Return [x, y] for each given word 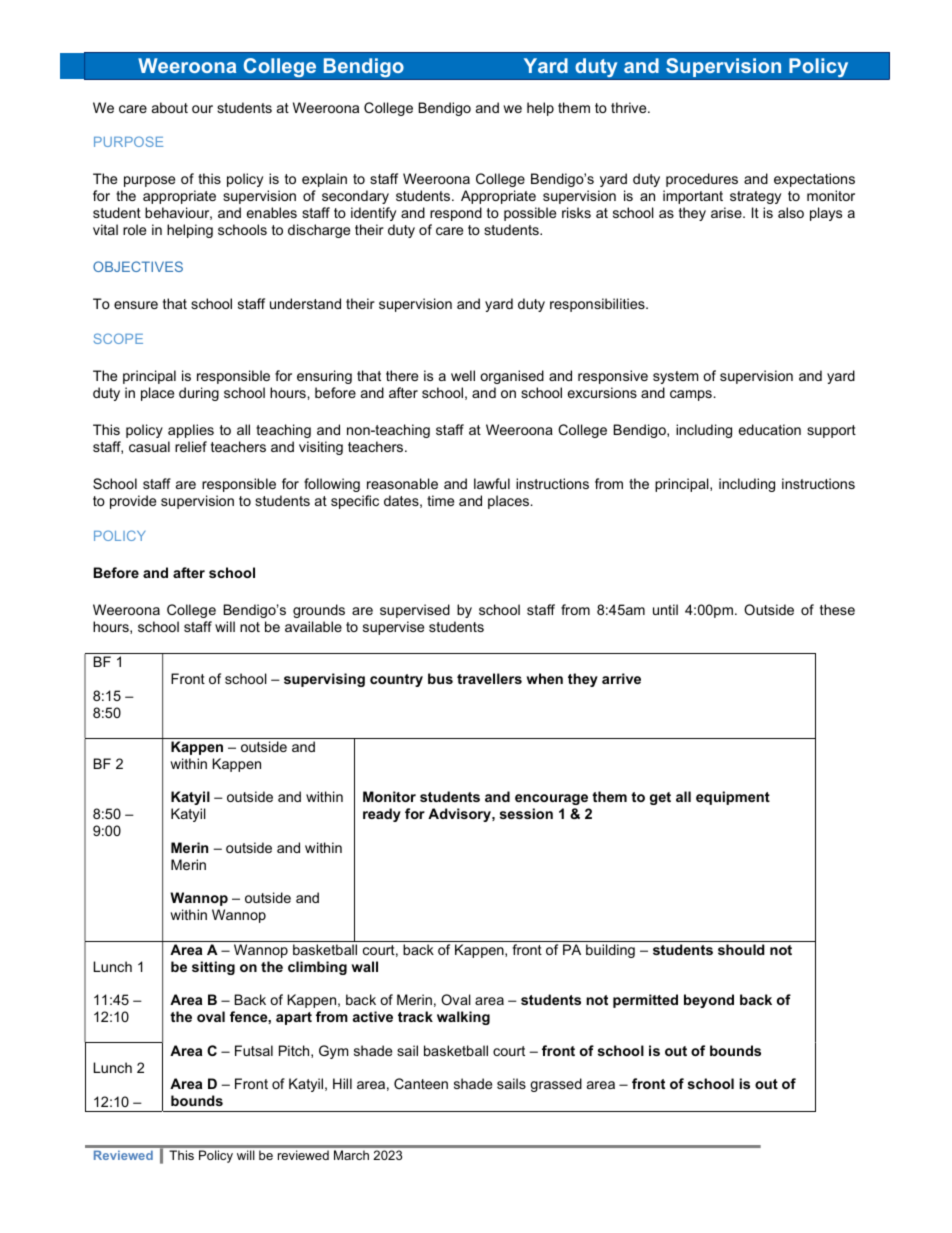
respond [456, 214]
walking [463, 1018]
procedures [702, 180]
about [170, 107]
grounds [319, 611]
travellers [489, 678]
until [665, 609]
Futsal [254, 1050]
